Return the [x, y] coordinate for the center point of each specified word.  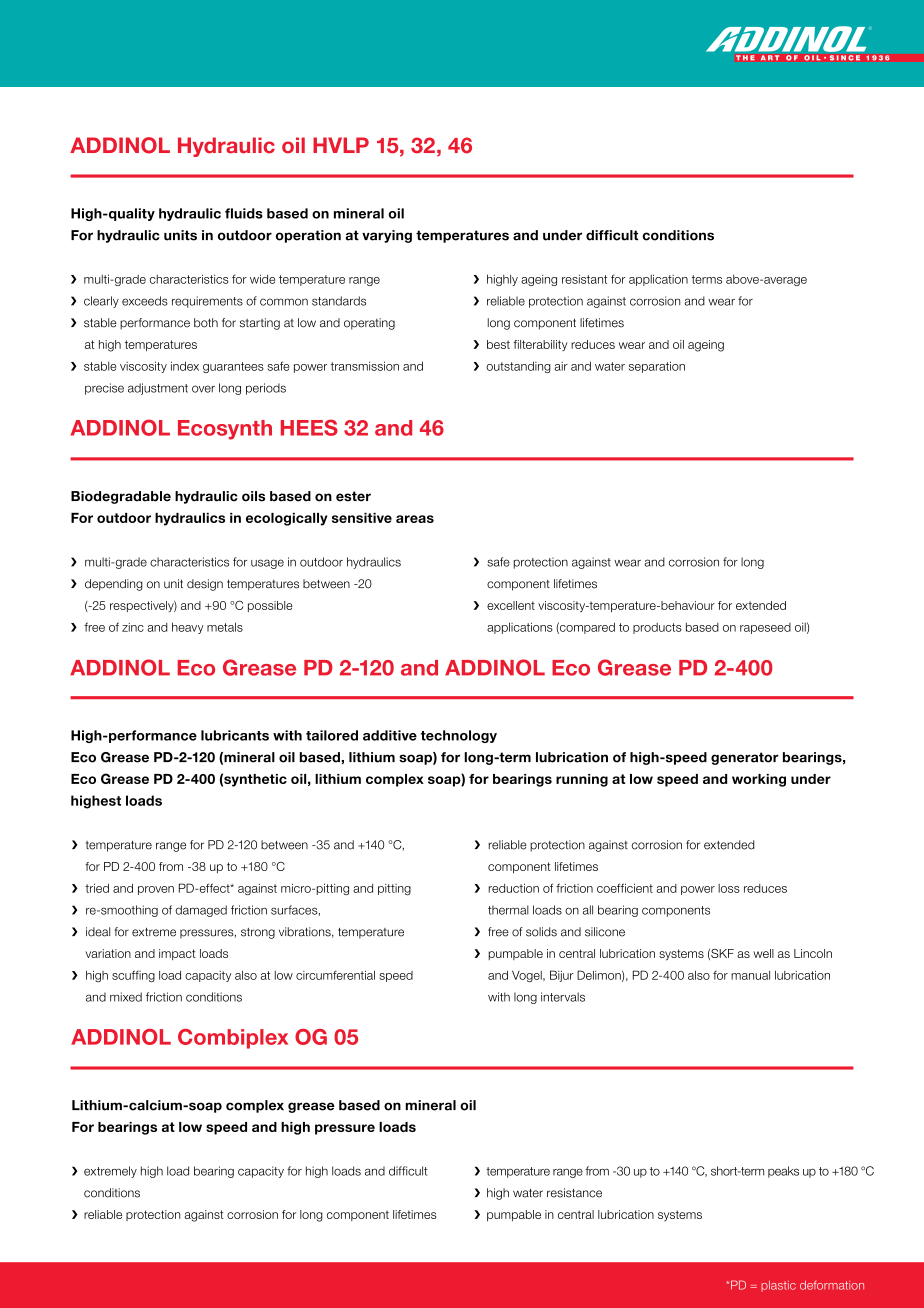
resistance [574, 1193]
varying [387, 236]
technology [459, 736]
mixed [126, 997]
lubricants [235, 735]
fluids [244, 213]
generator [745, 758]
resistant [584, 279]
